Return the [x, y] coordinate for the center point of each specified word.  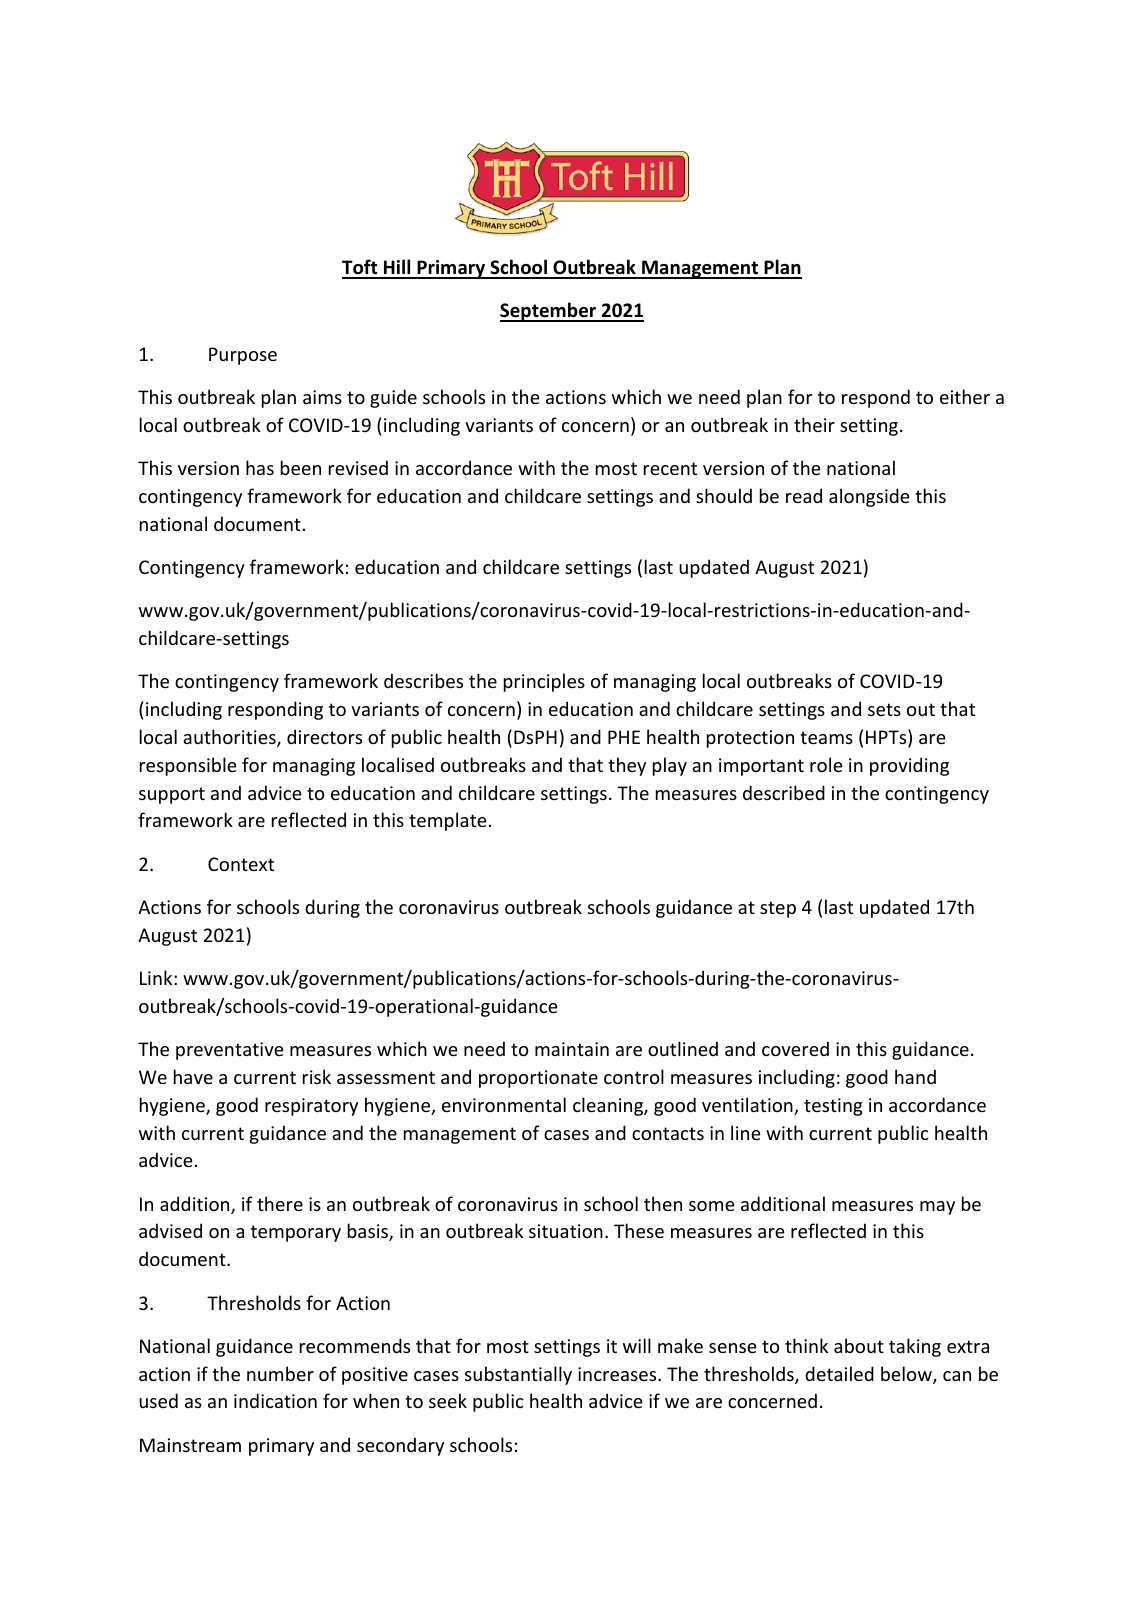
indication [275, 1400]
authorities [230, 738]
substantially [518, 1375]
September [549, 312]
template [448, 821]
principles [544, 682]
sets [884, 709]
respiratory [311, 1107]
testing [833, 1107]
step [778, 909]
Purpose [243, 356]
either [965, 396]
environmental [504, 1104]
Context [241, 864]
